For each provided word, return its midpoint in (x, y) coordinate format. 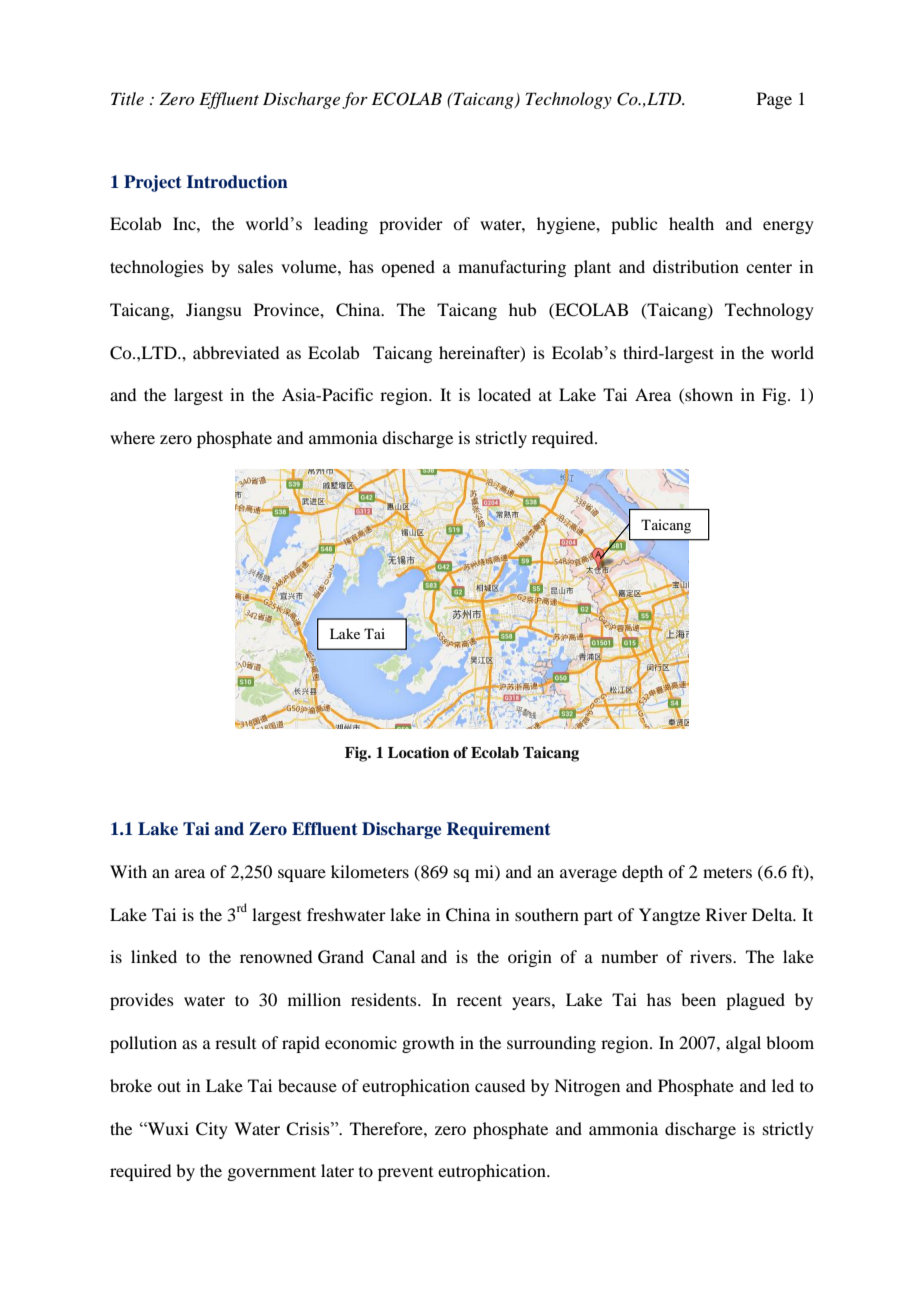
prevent (405, 1174)
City (212, 1130)
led (783, 1085)
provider (411, 225)
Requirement (499, 830)
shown (708, 396)
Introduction (237, 182)
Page (774, 100)
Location (418, 752)
